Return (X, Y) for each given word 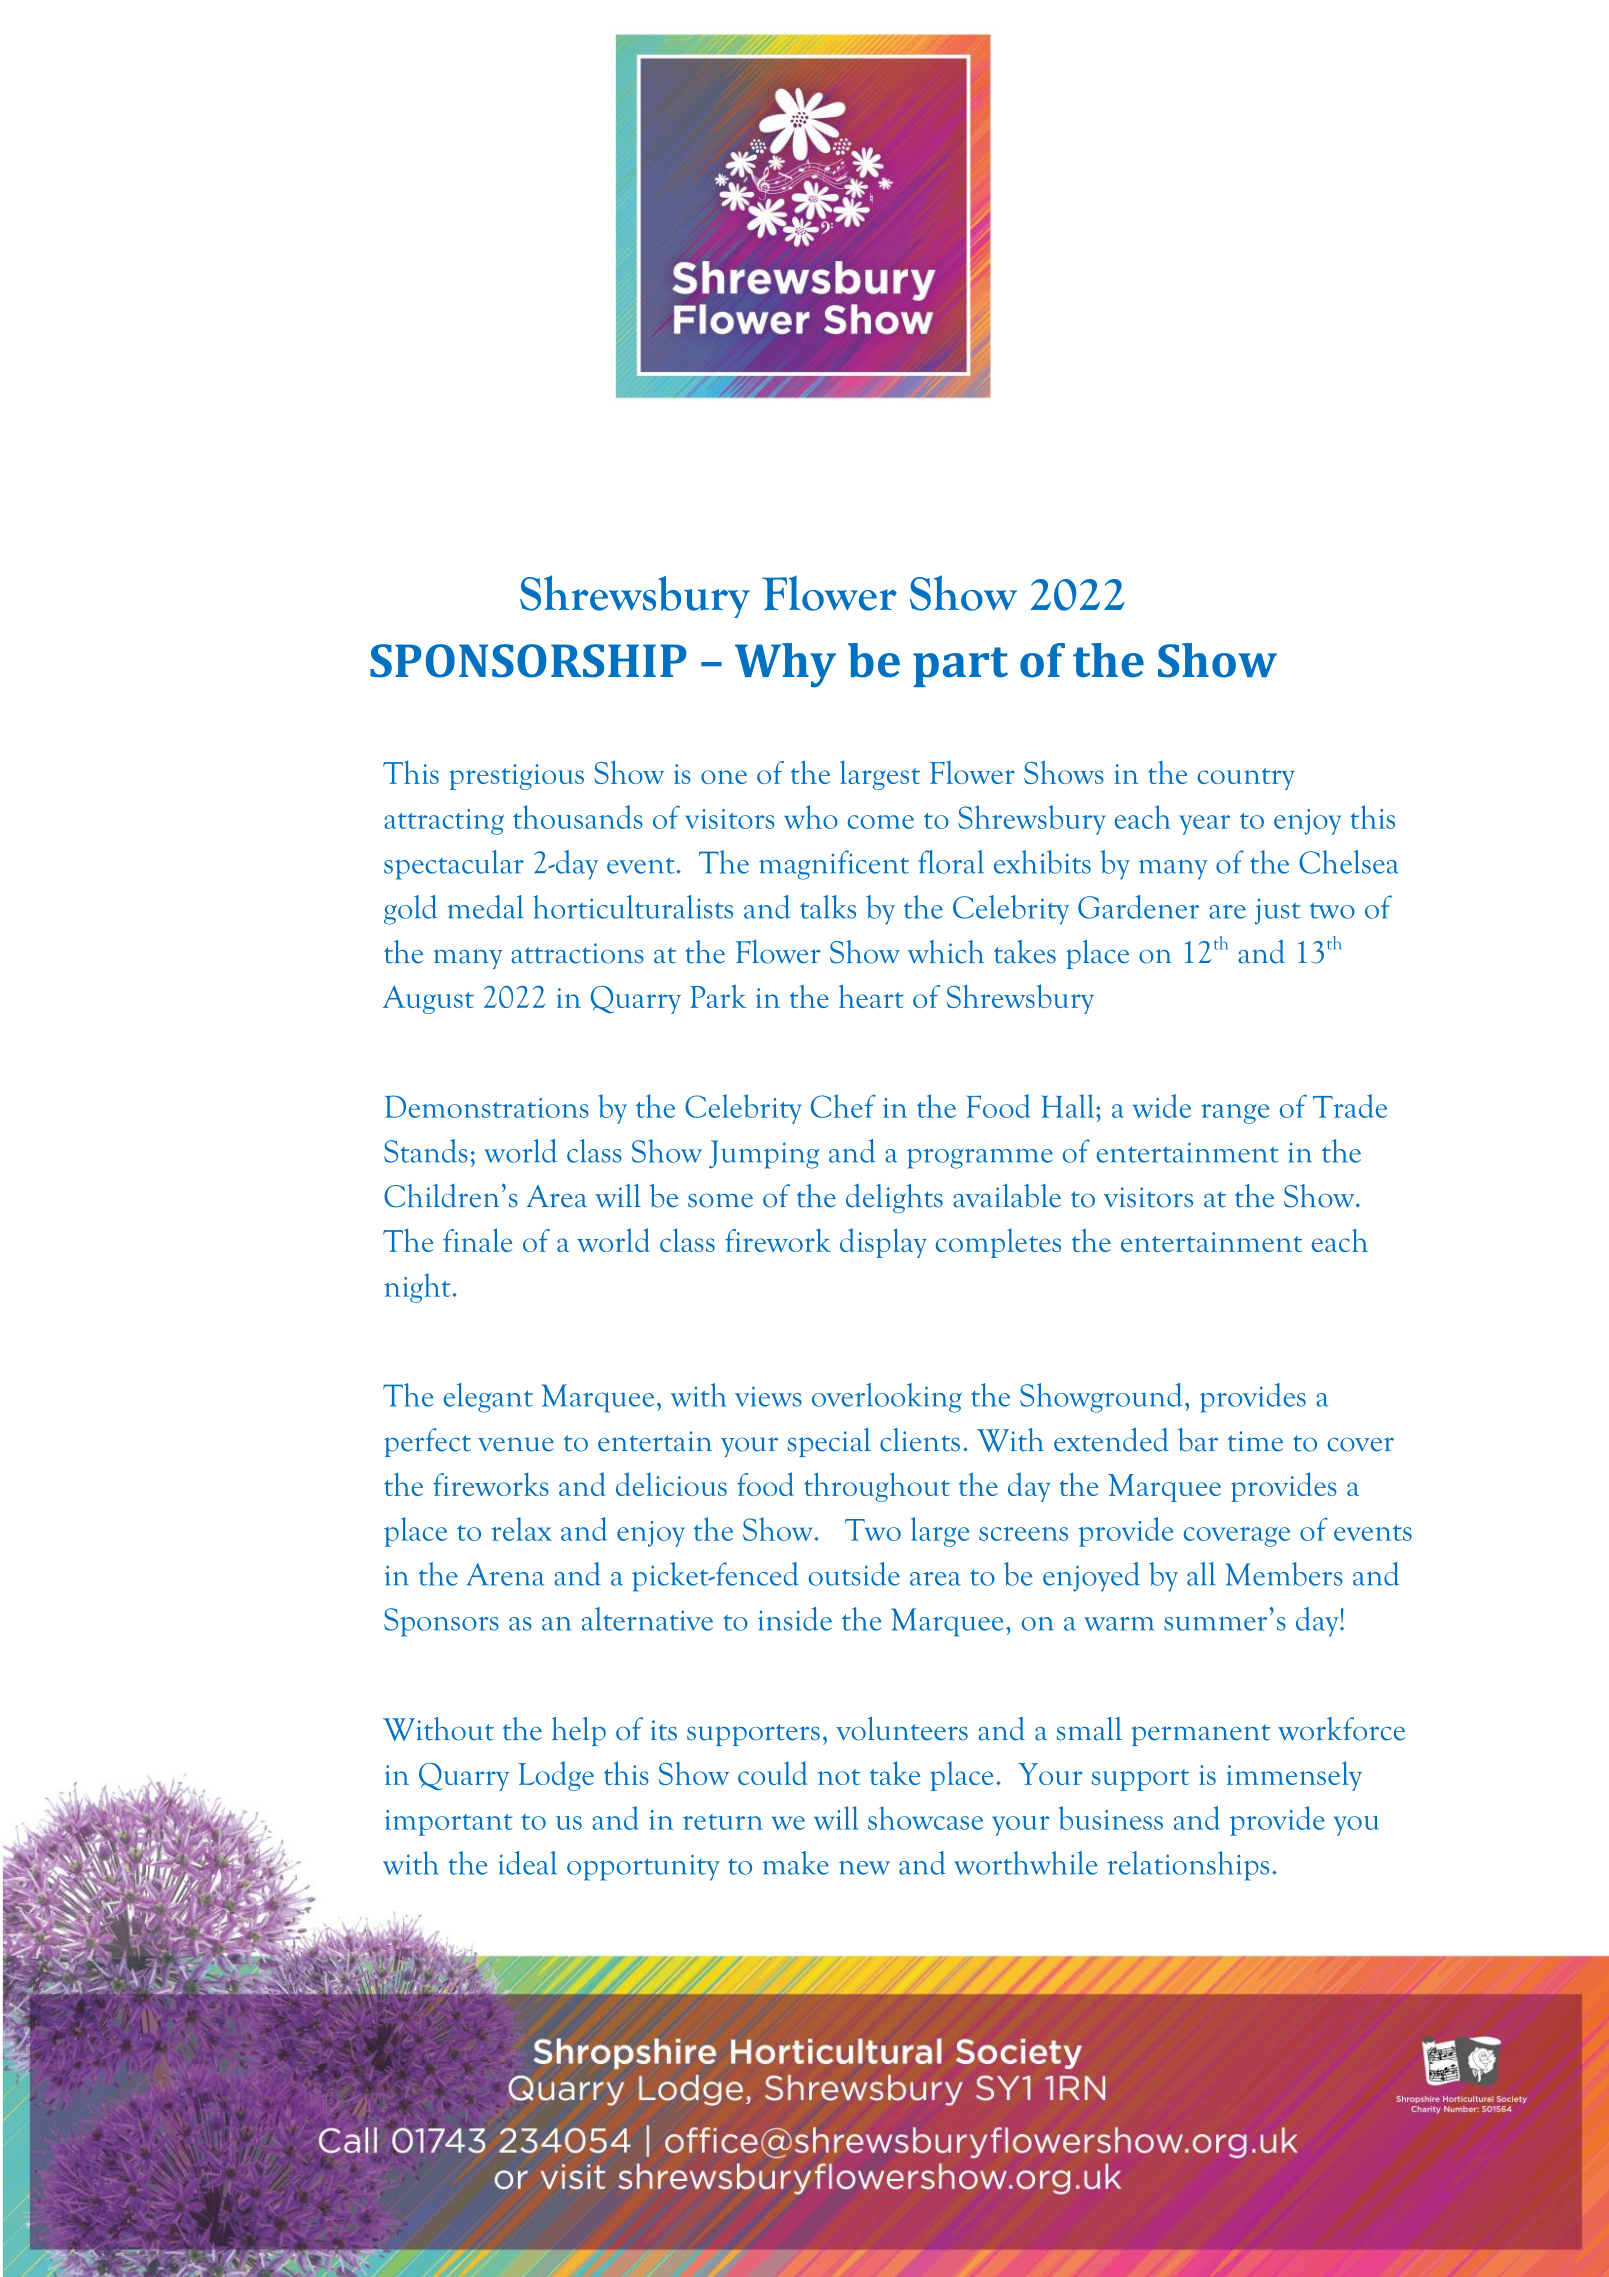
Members (1284, 1574)
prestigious (516, 777)
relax (521, 1529)
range (1235, 1114)
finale (478, 1240)
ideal (527, 1863)
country (1246, 779)
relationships (1188, 1866)
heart (871, 996)
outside (854, 1574)
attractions (577, 953)
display (883, 1243)
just (1278, 912)
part (960, 667)
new (864, 1868)
